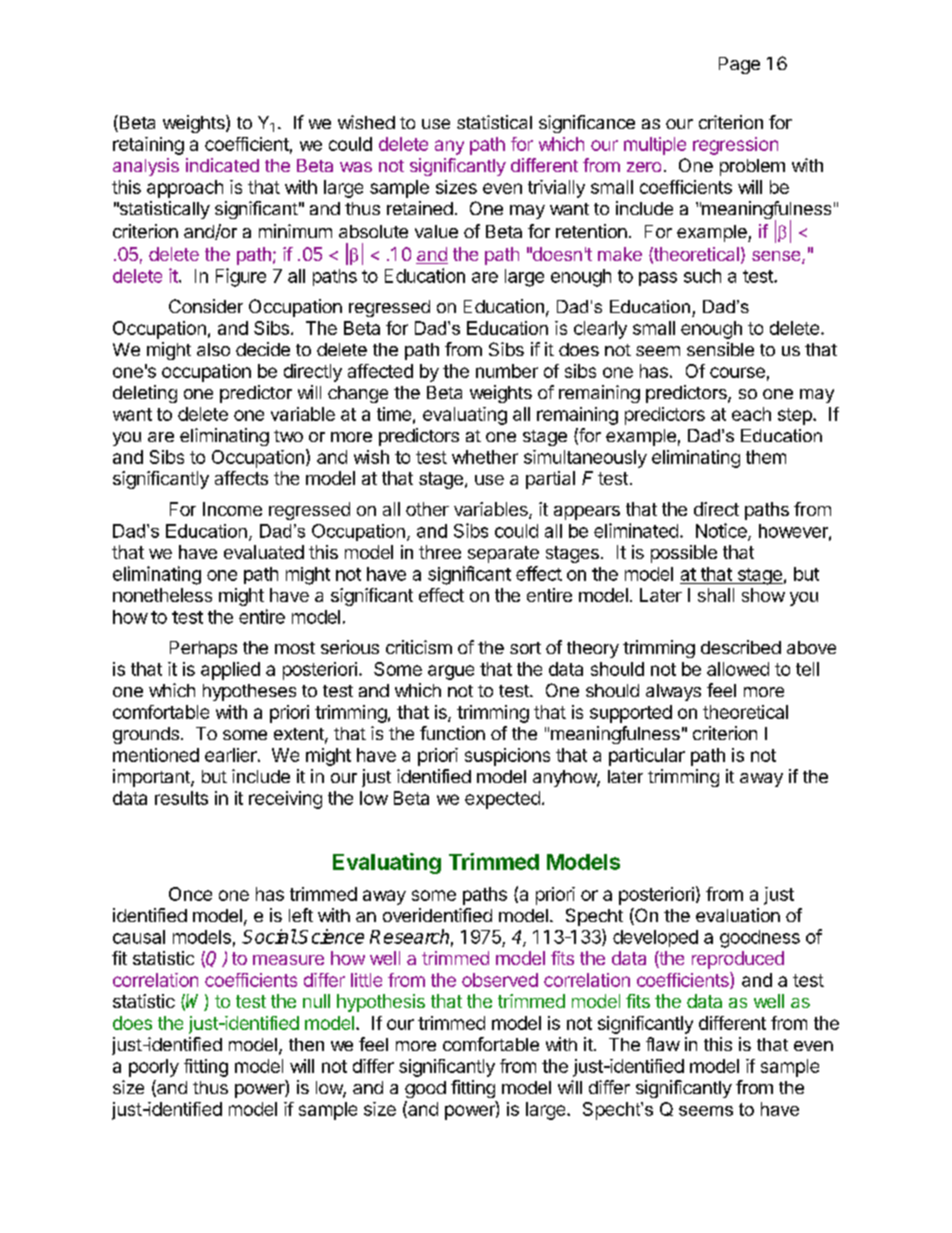 The image size is (952, 1233). I want to click on Page, so click(739, 65).
